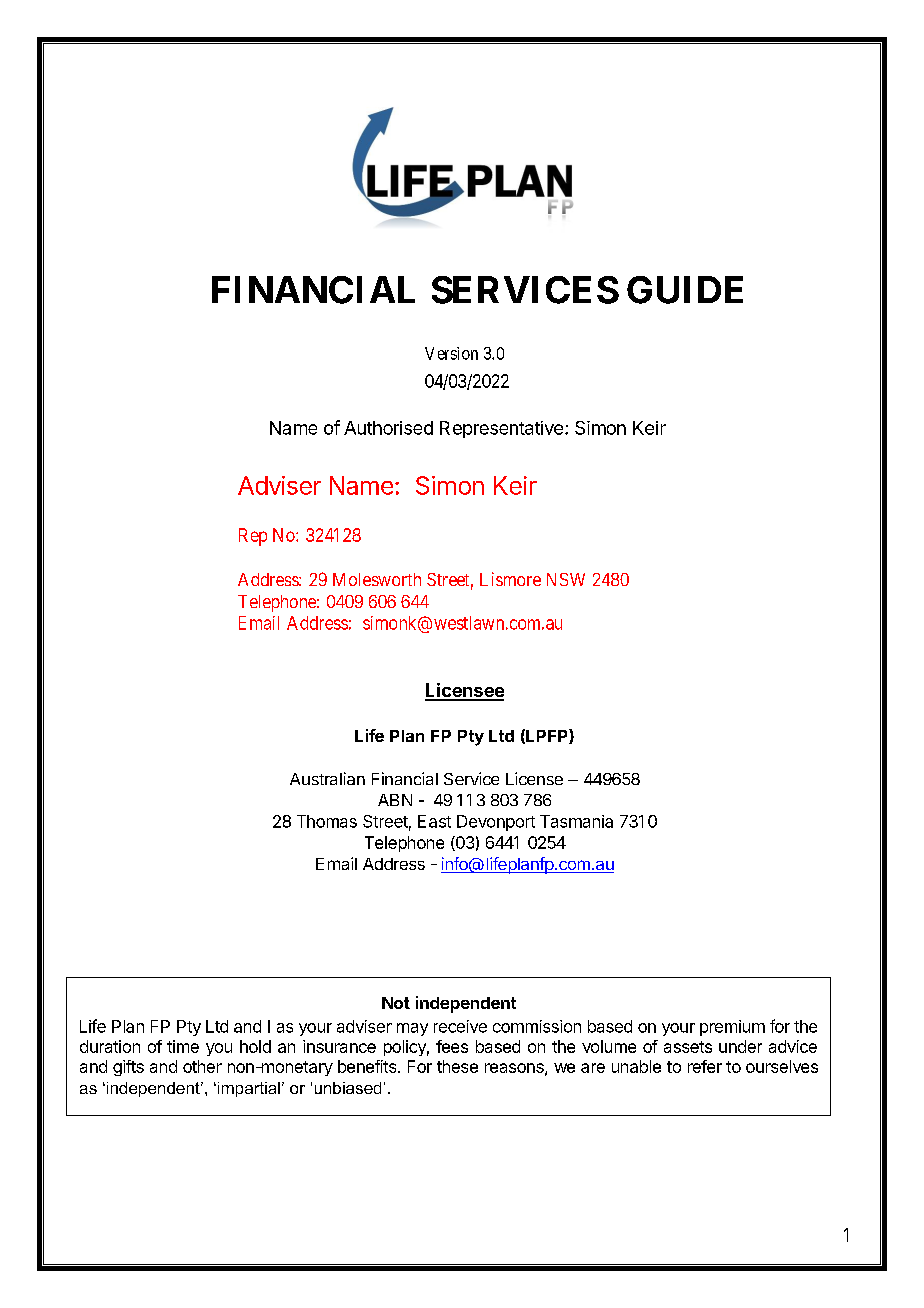 The width and height of the screenshot is (924, 1308). What do you see at coordinates (327, 778) in the screenshot?
I see `Australian` at bounding box center [327, 778].
